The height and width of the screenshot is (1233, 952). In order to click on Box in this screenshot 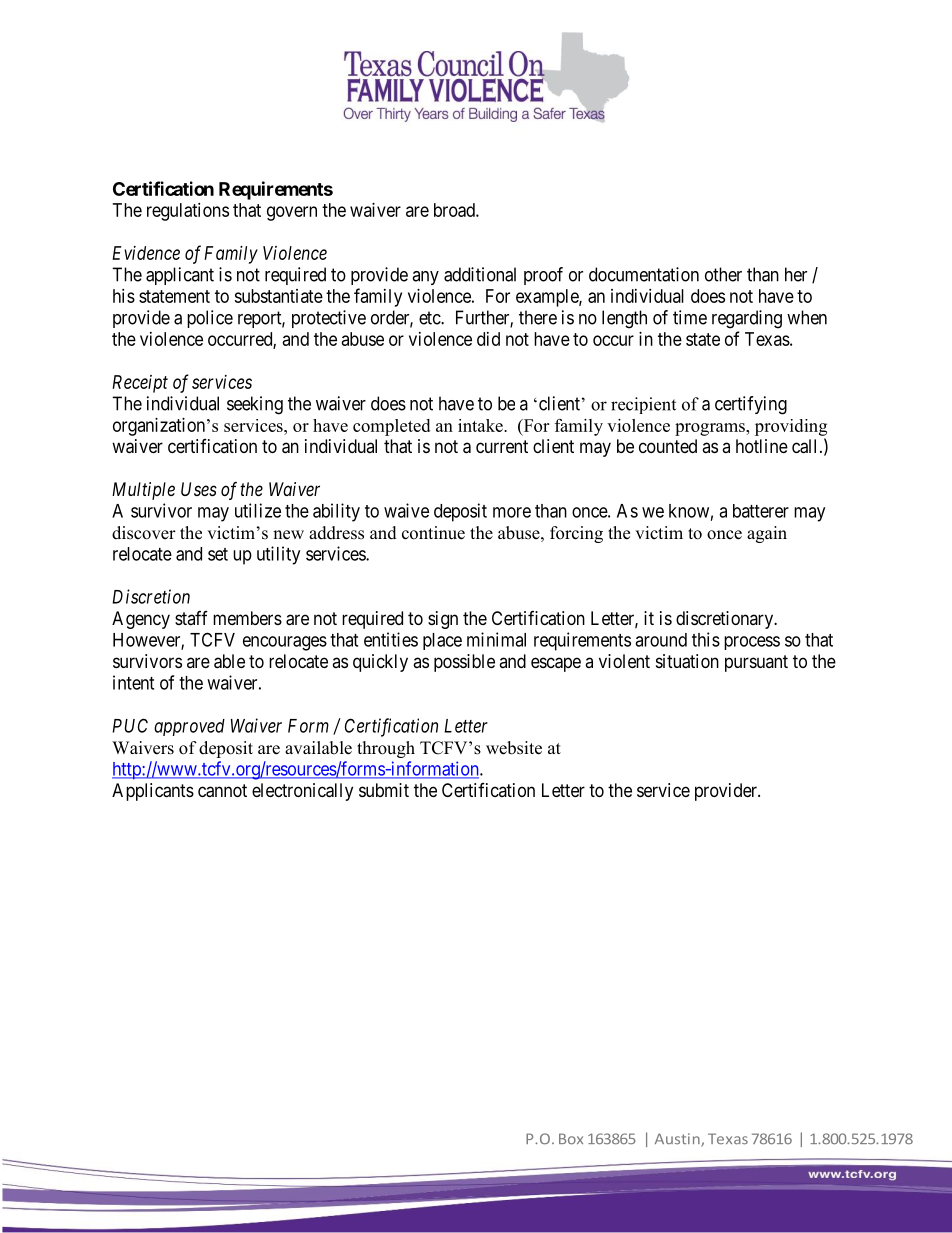, I will do `click(571, 1139)`.
